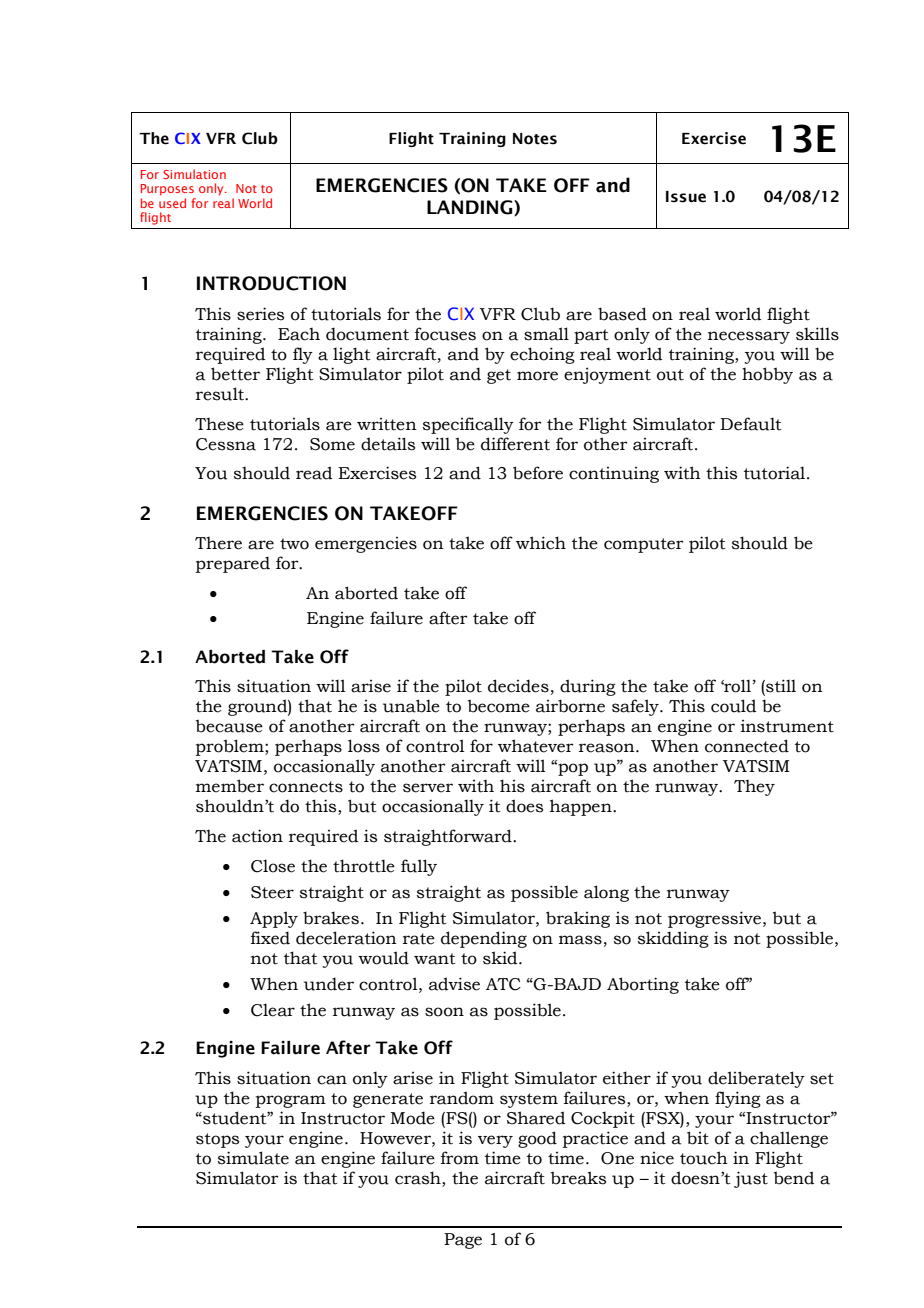 The width and height of the page is (924, 1308). Describe the element at coordinates (471, 208) in the page. I see `LANDING` at that location.
